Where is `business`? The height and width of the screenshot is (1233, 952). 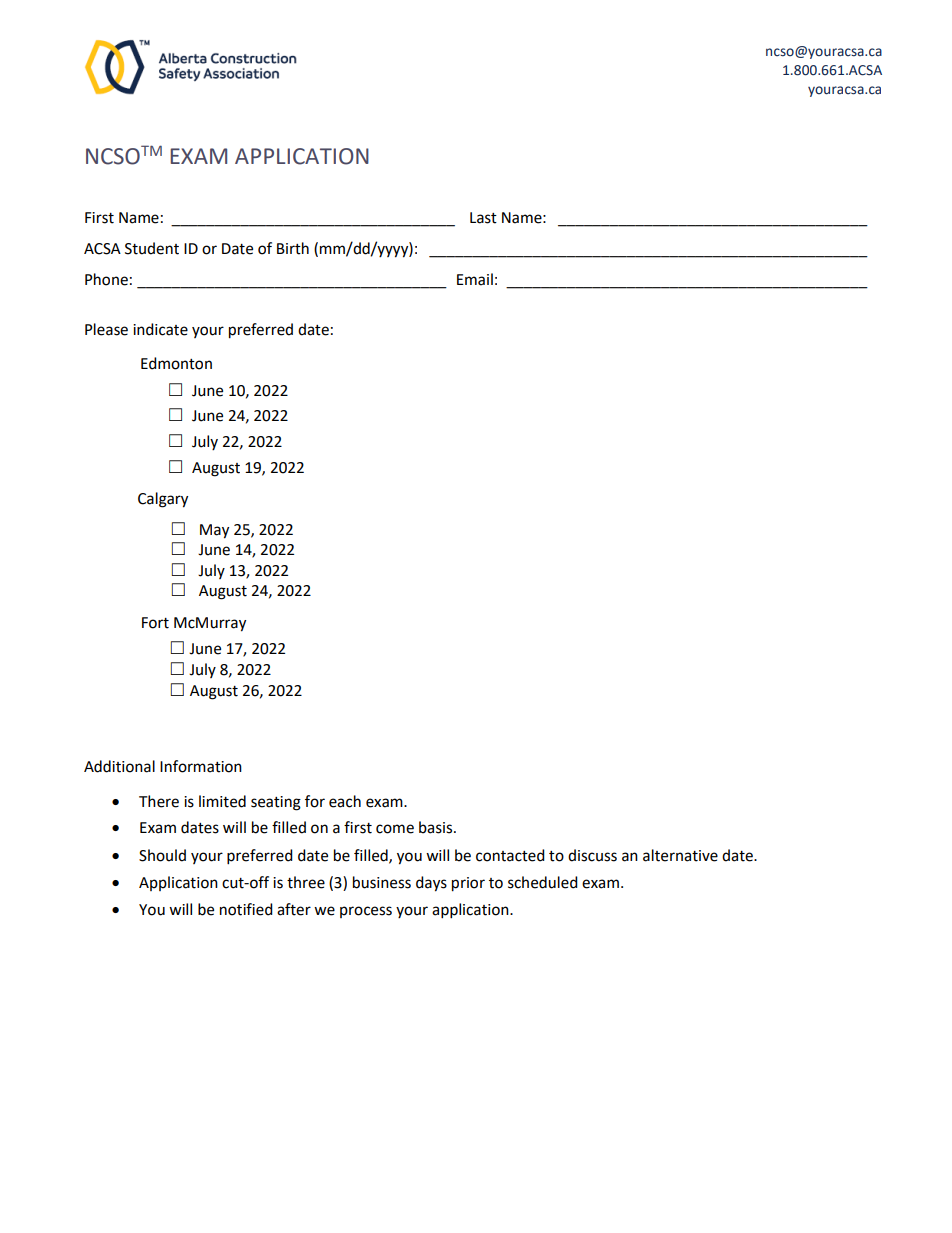
business is located at coordinates (382, 882).
